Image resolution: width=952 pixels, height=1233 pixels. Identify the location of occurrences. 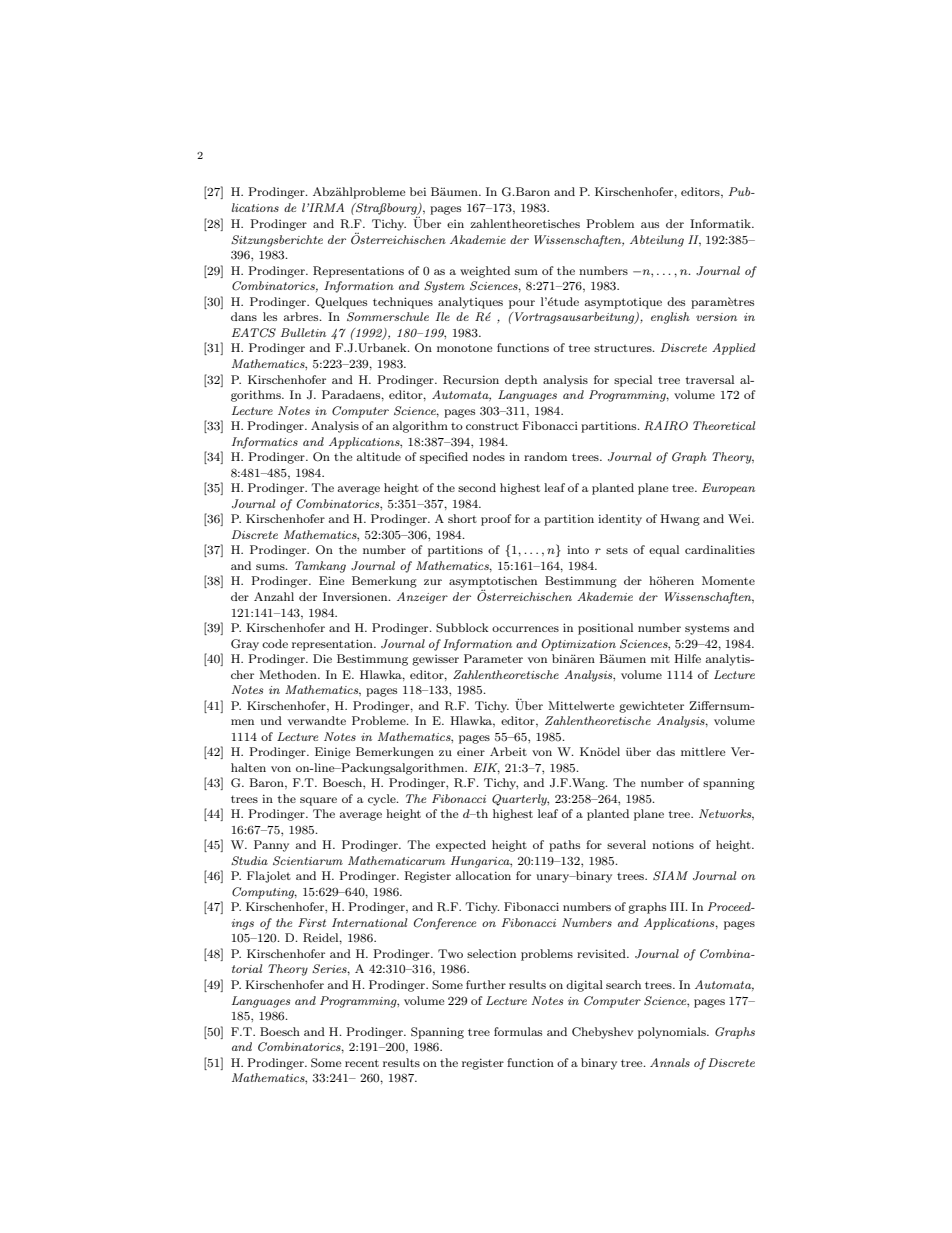
(525, 629).
